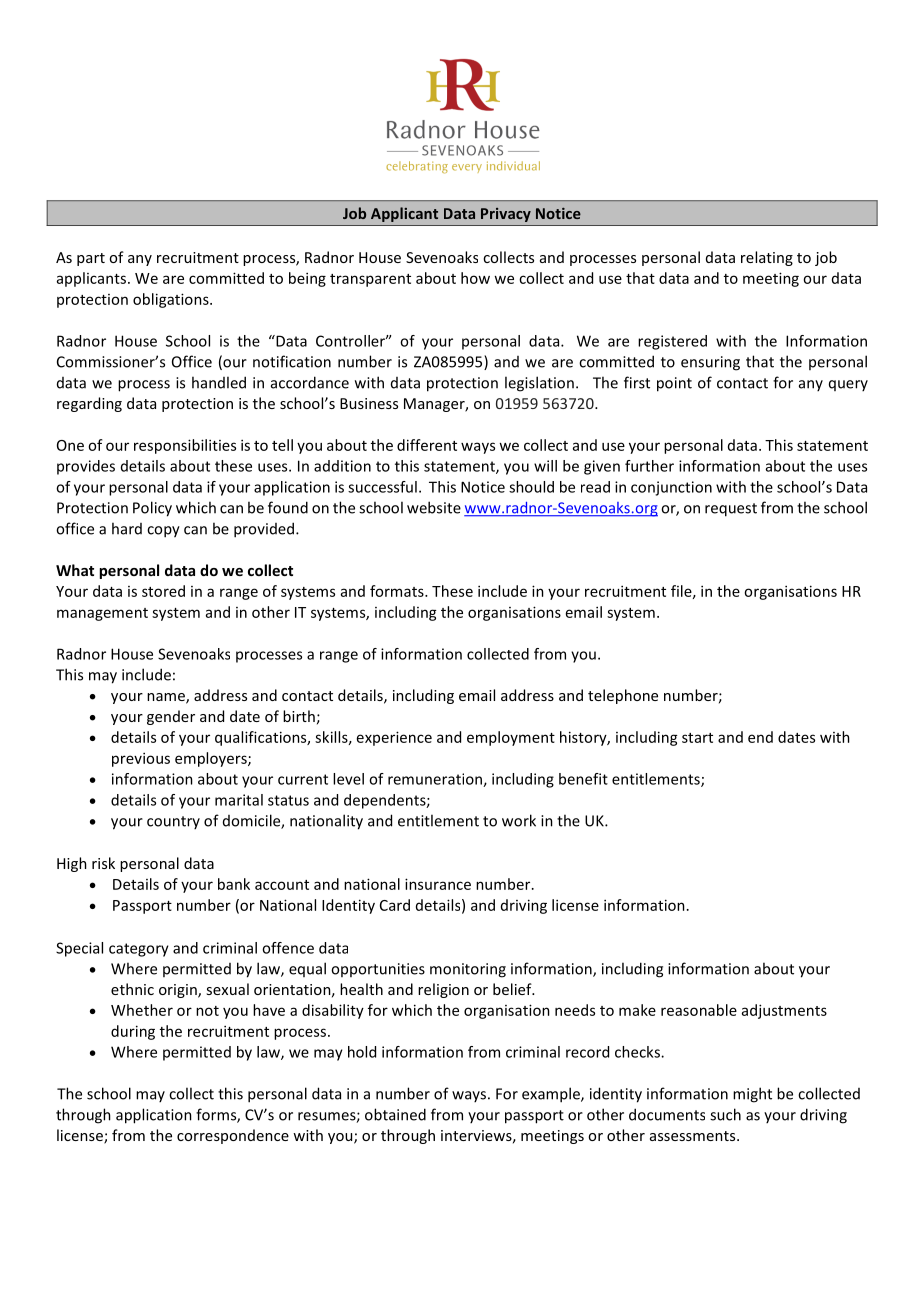 This document has height=1308, width=924. Describe the element at coordinates (167, 698) in the document. I see `name` at that location.
